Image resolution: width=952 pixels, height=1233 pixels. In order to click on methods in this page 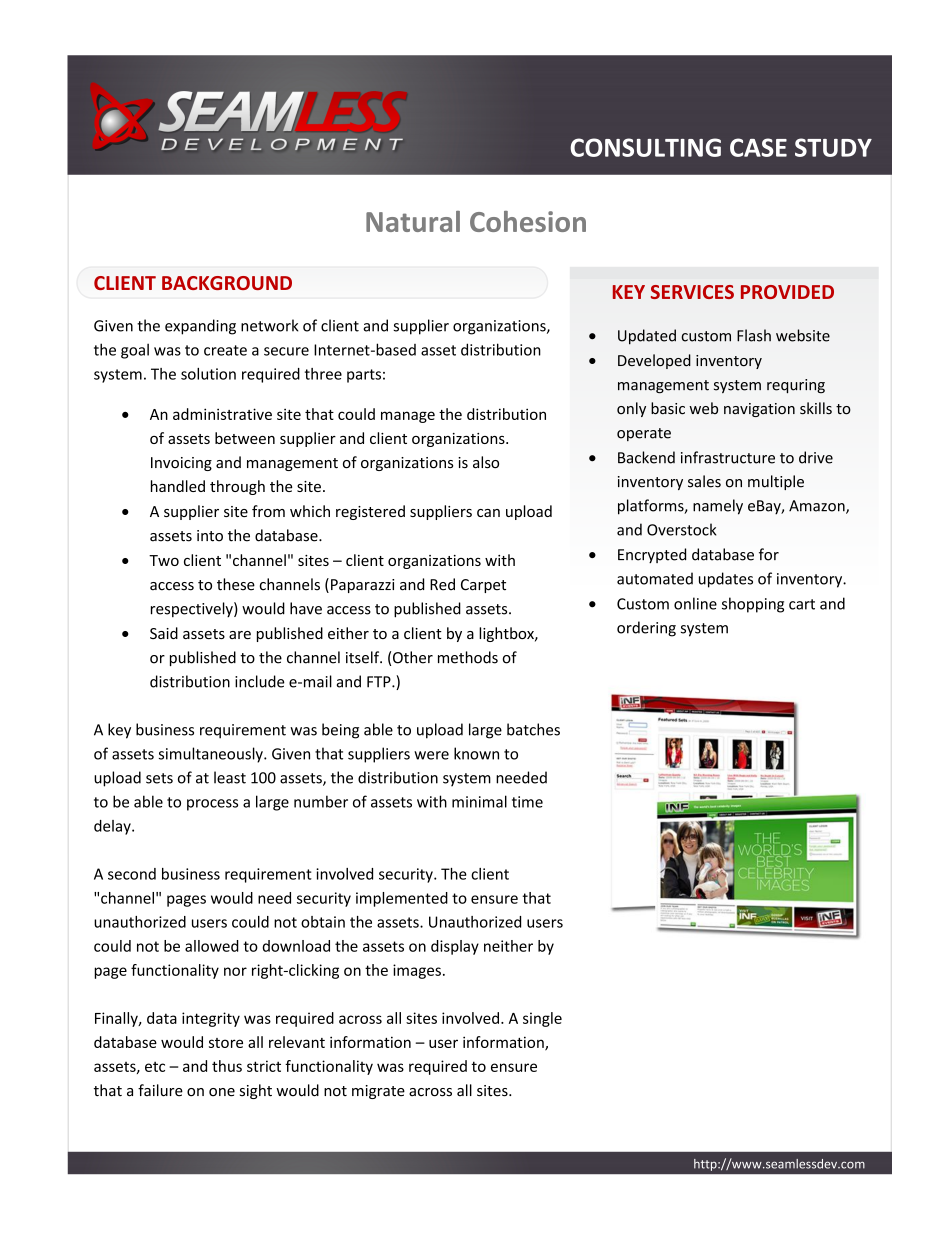, I will do `click(468, 657)`.
